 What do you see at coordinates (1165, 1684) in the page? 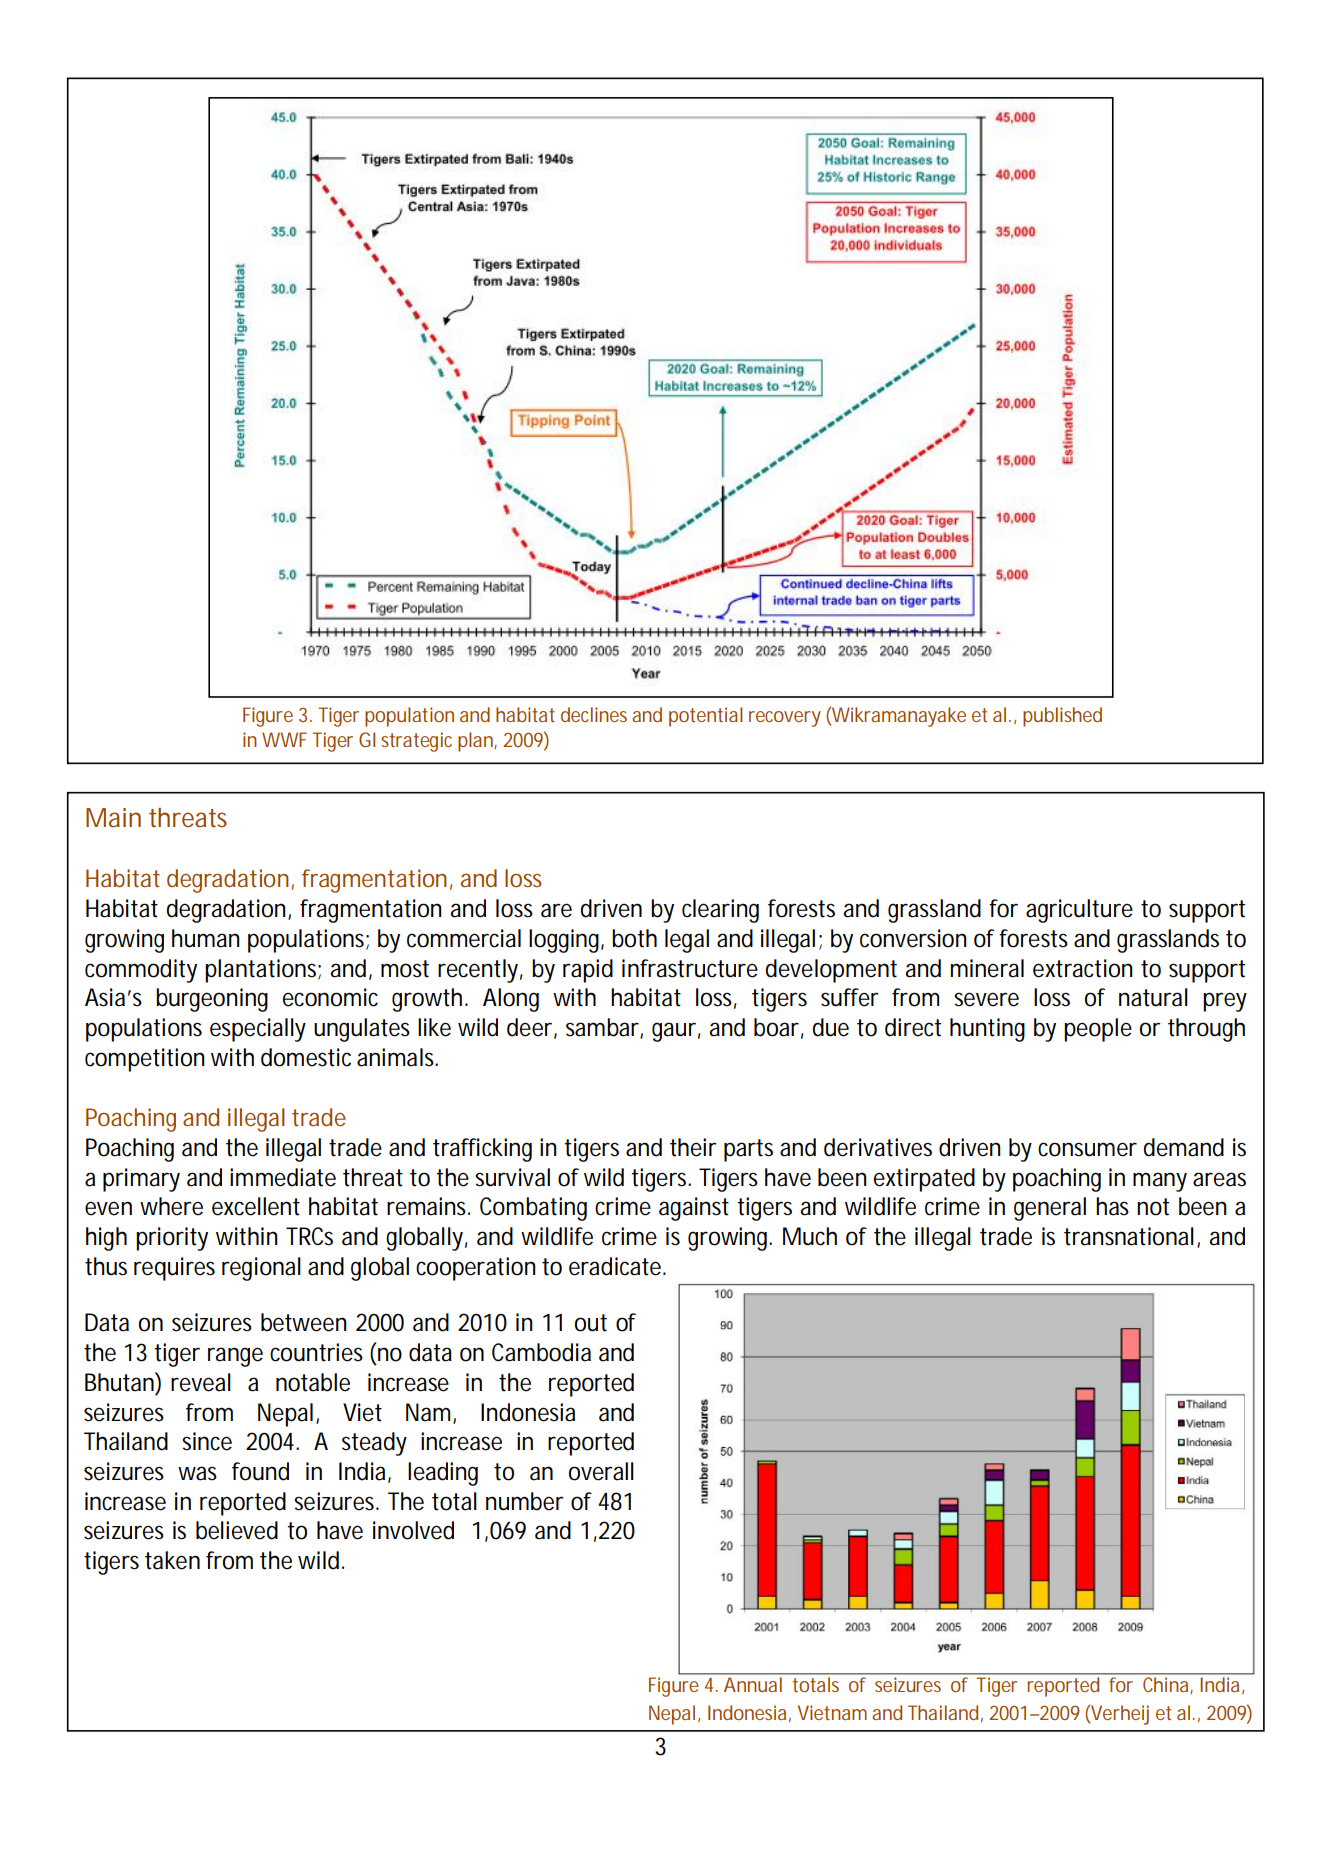
I see `China` at bounding box center [1165, 1684].
